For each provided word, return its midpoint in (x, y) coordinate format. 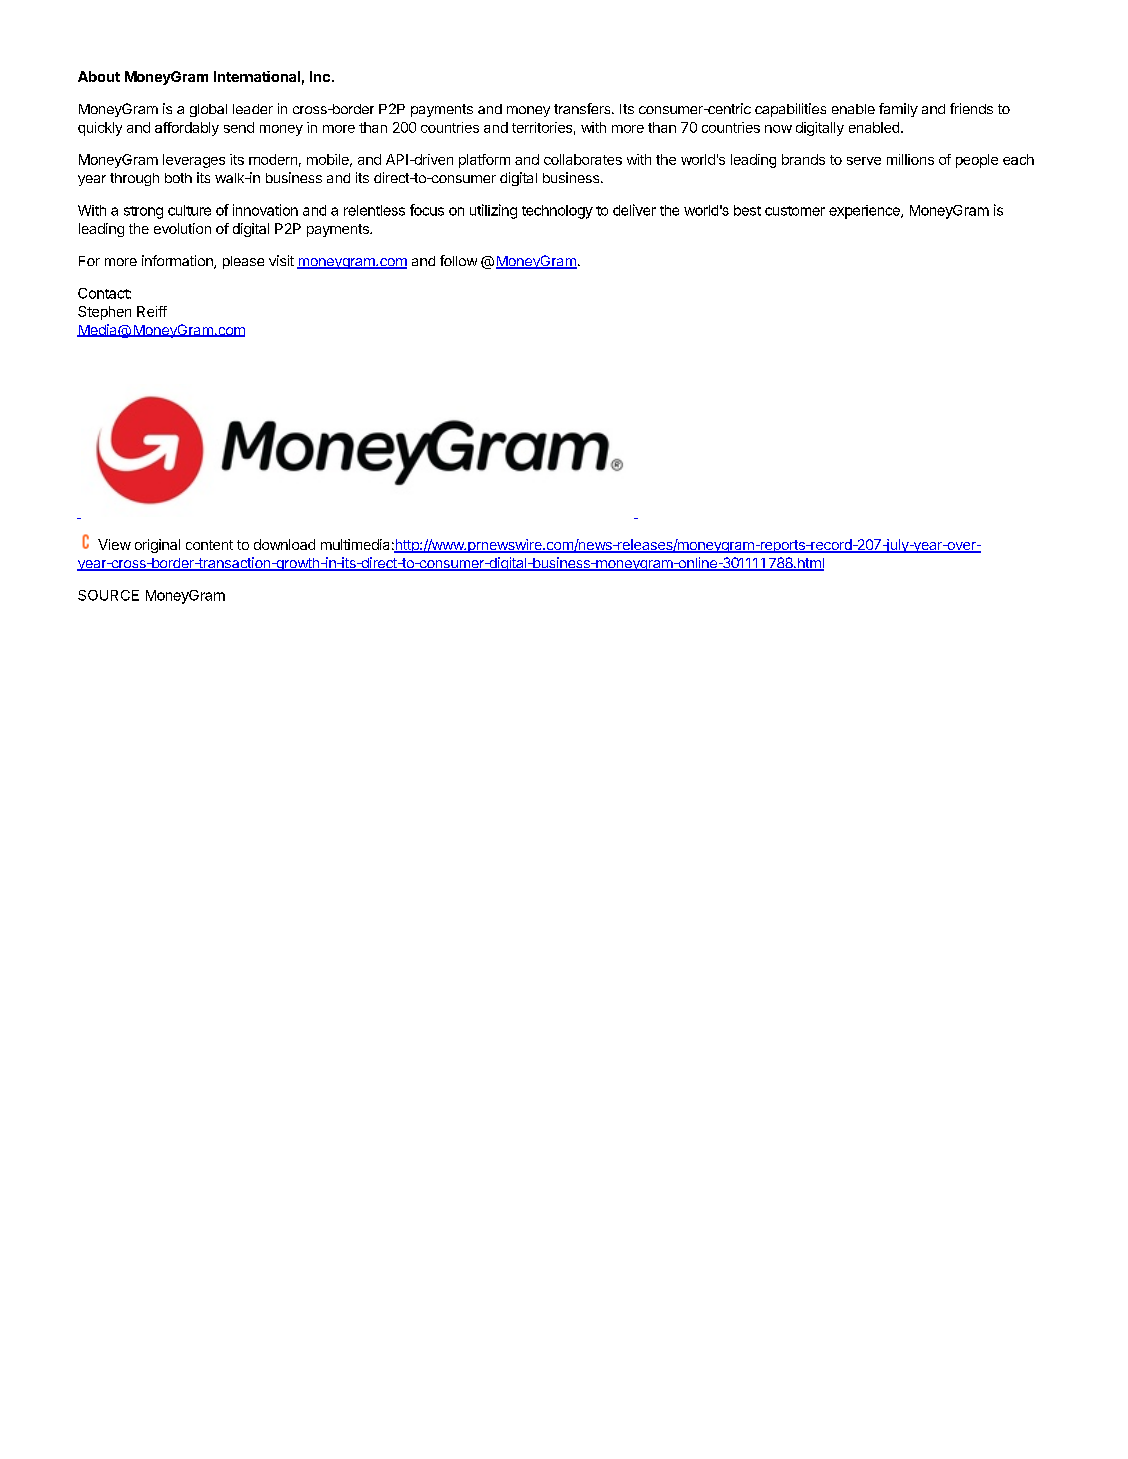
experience (865, 212)
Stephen (104, 313)
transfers (583, 108)
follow (458, 260)
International (257, 76)
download (284, 544)
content (209, 545)
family (898, 110)
